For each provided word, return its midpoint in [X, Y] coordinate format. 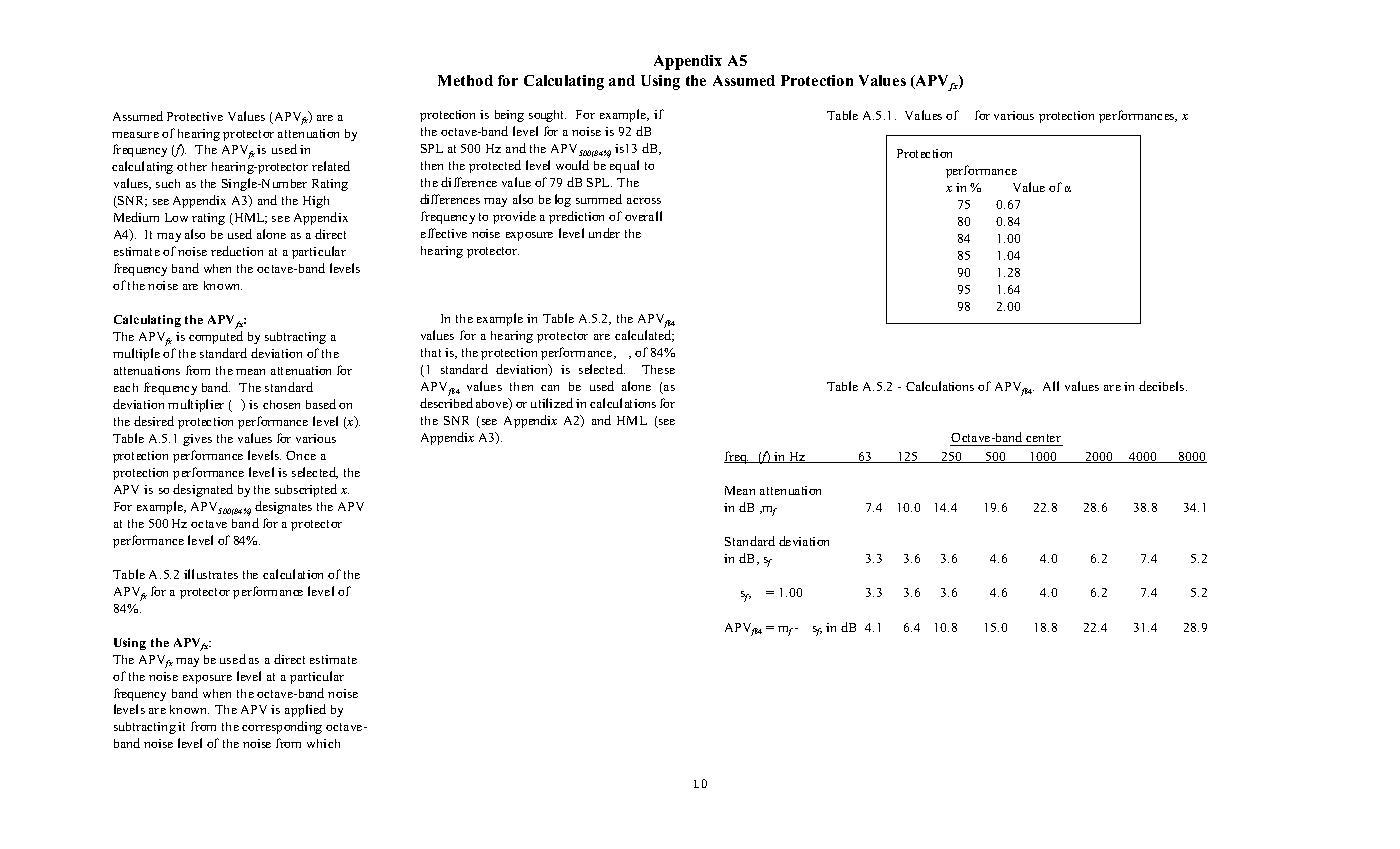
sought [547, 116]
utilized [552, 403]
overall [643, 216]
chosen [281, 404]
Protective [195, 116]
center [1043, 438]
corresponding [282, 727]
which [323, 743]
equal [624, 166]
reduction [237, 251]
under [604, 233]
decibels [1163, 386]
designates [283, 507]
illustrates [211, 574]
